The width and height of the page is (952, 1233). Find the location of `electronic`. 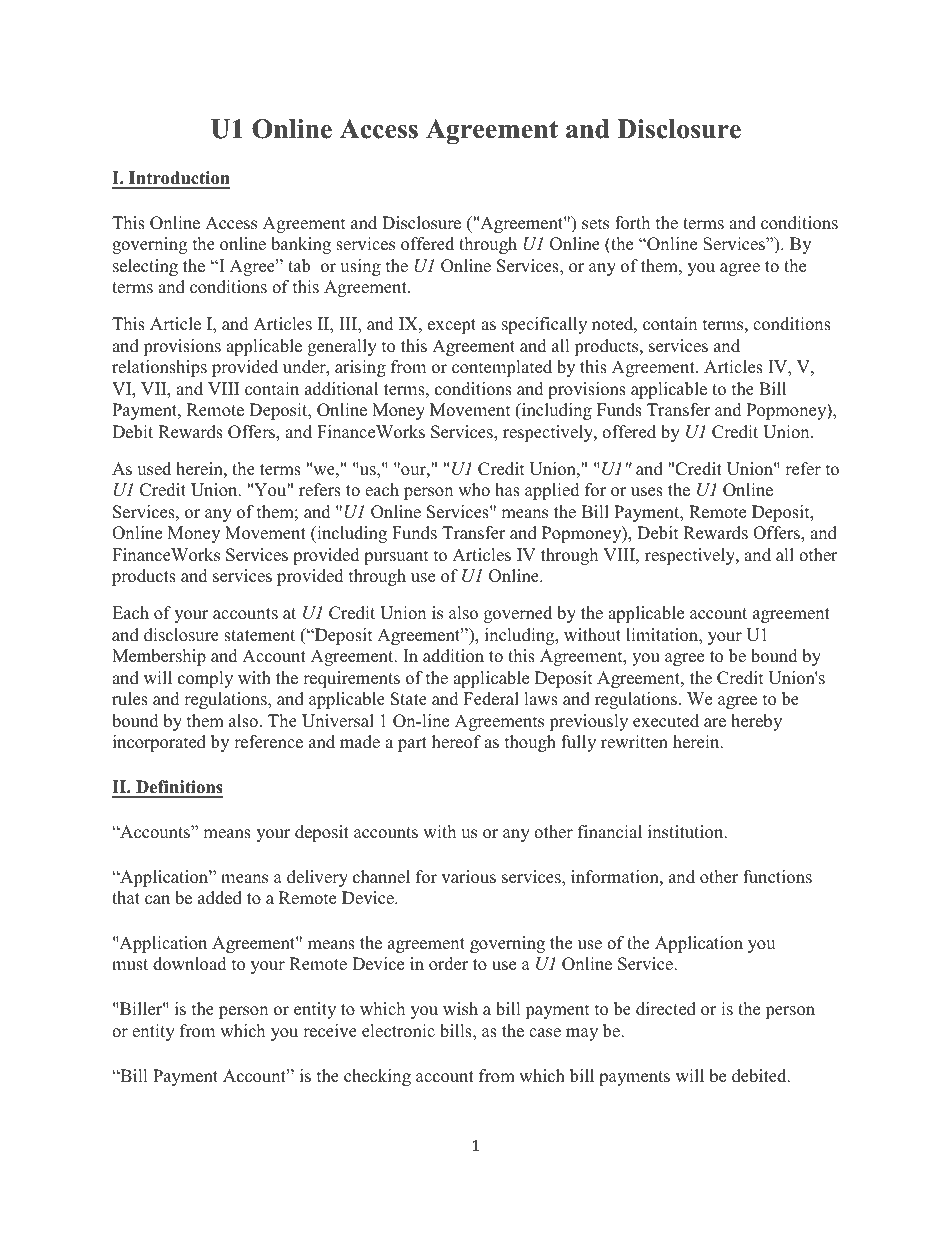

electronic is located at coordinates (398, 1031).
